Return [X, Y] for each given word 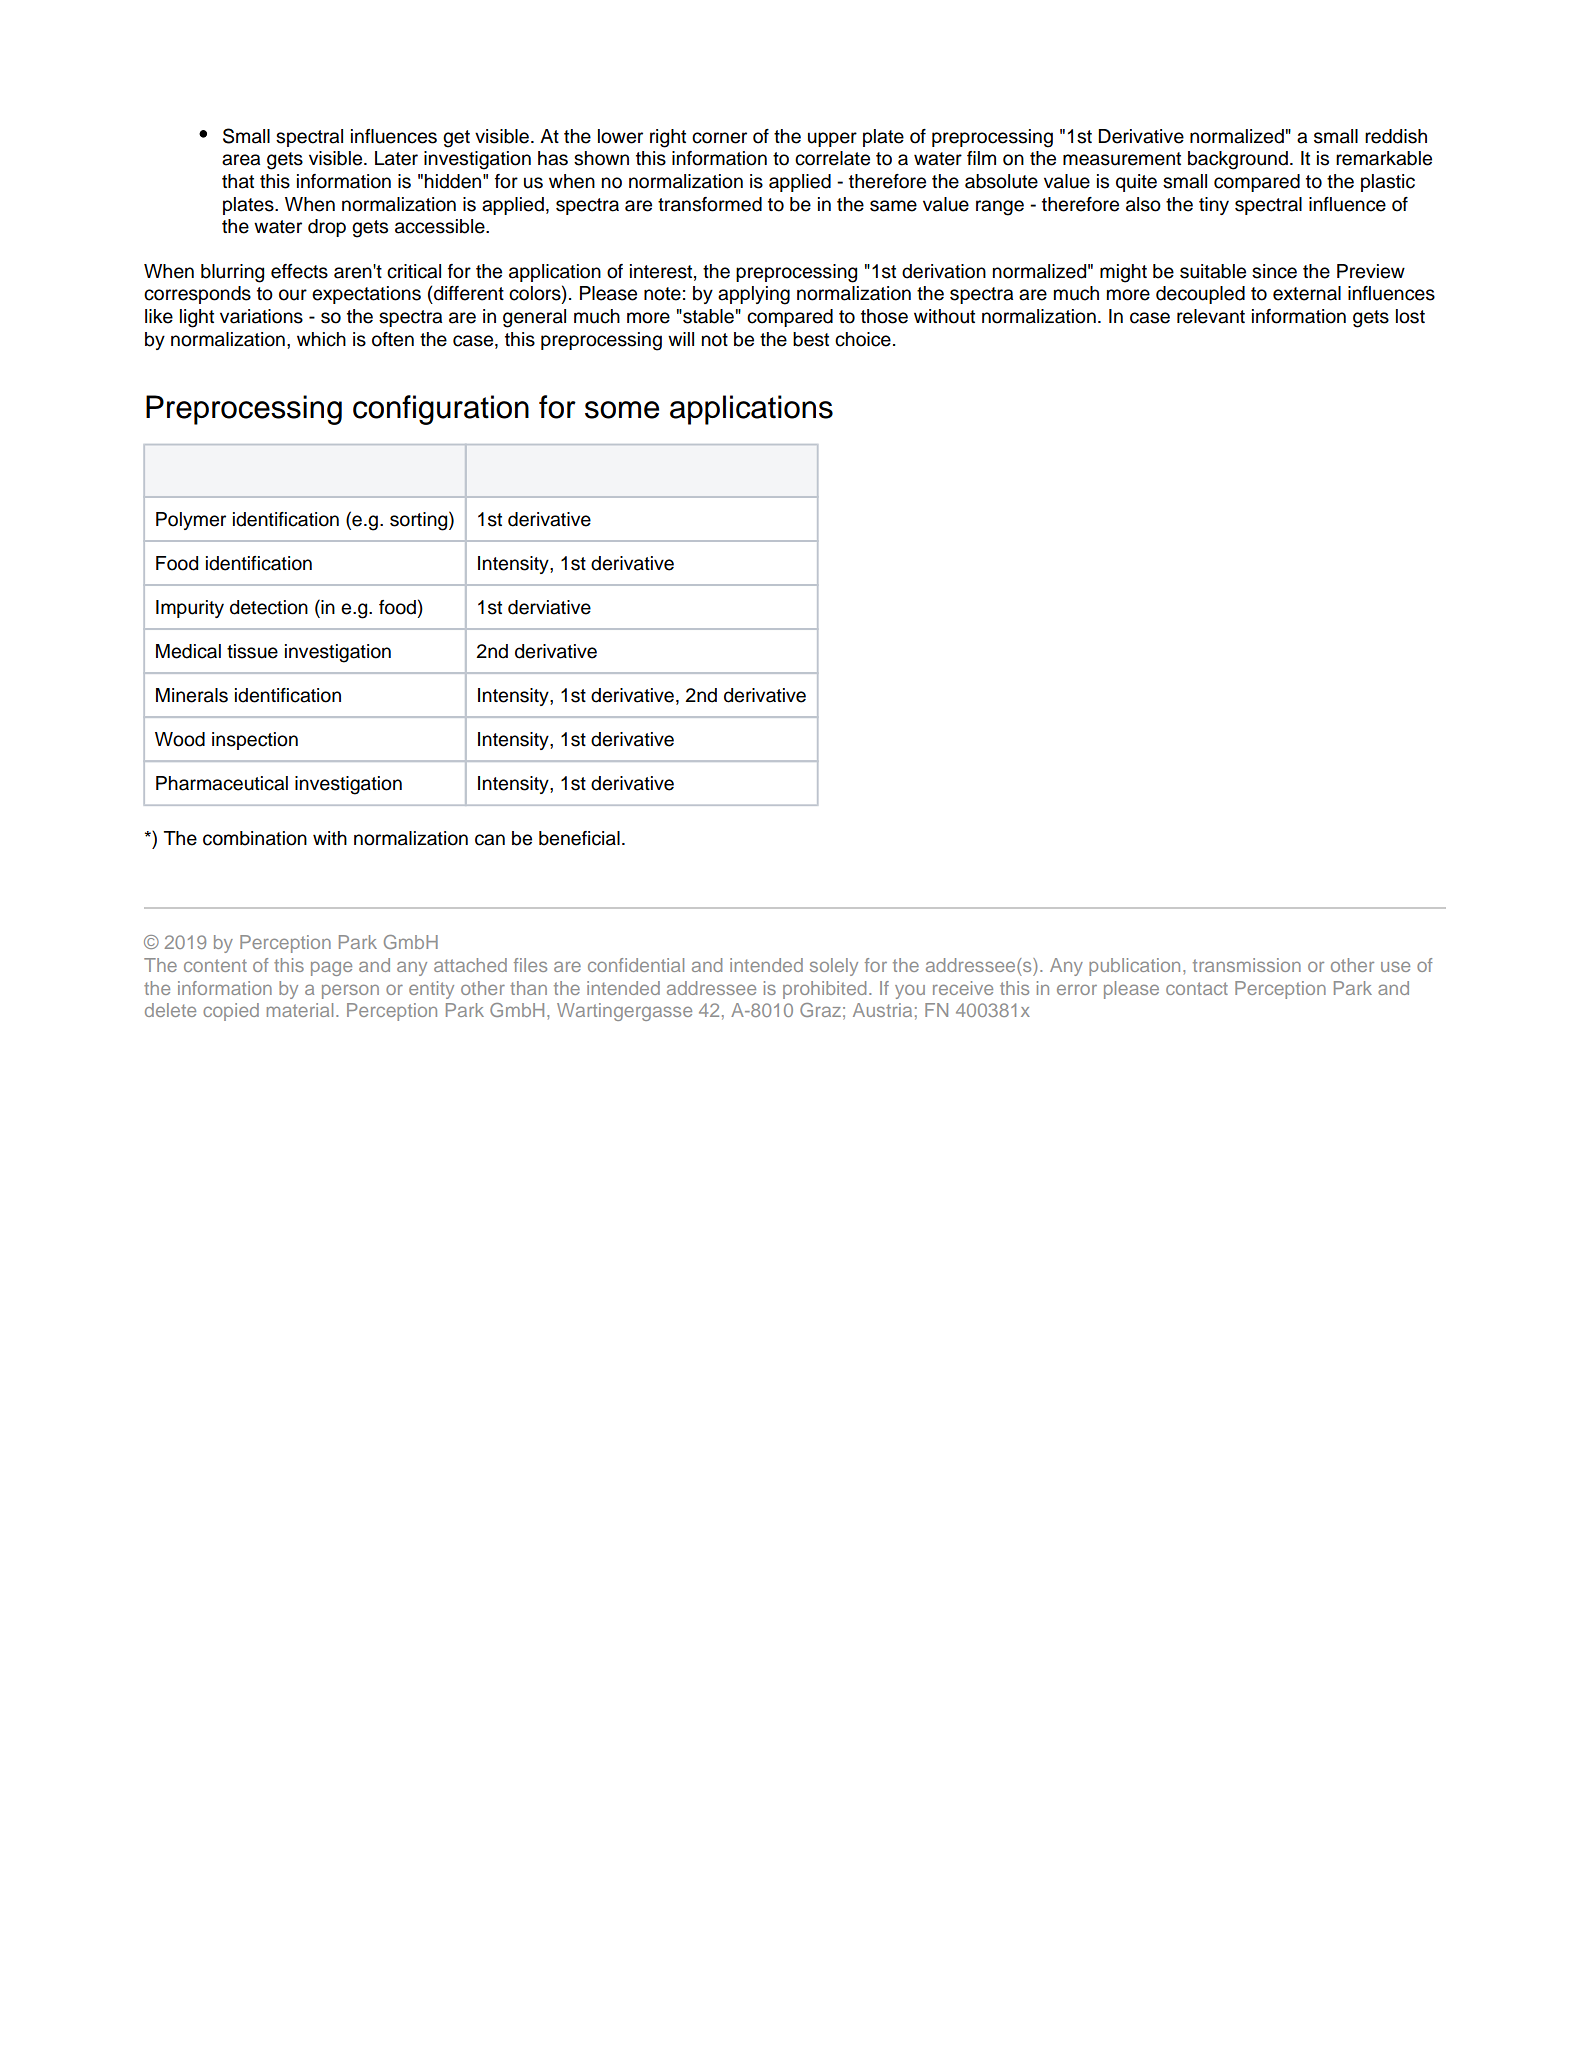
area [241, 160]
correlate [832, 158]
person [350, 991]
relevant [1211, 316]
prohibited [824, 990]
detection [269, 607]
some [622, 410]
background [1238, 160]
